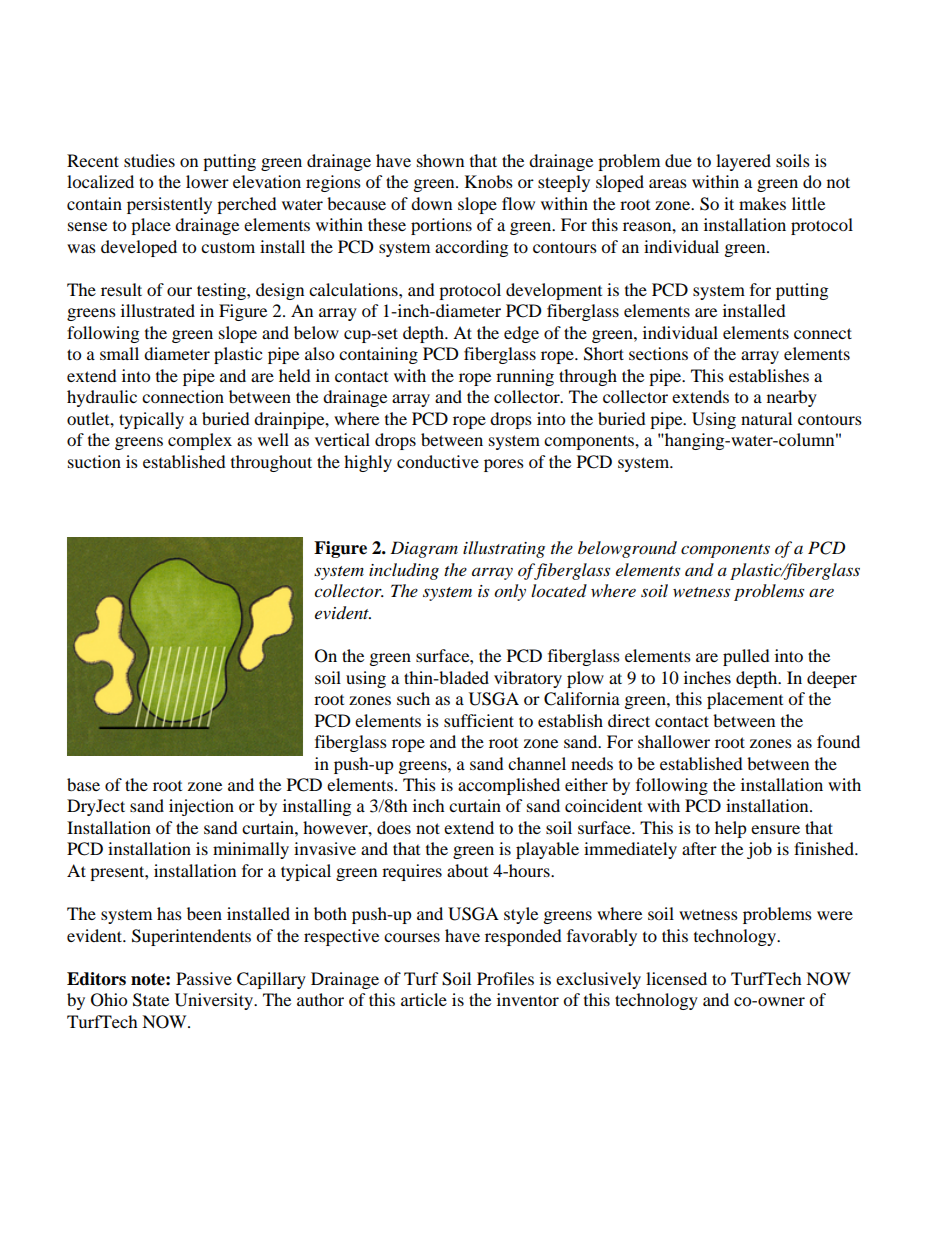  What do you see at coordinates (394, 827) in the image?
I see `does` at bounding box center [394, 827].
